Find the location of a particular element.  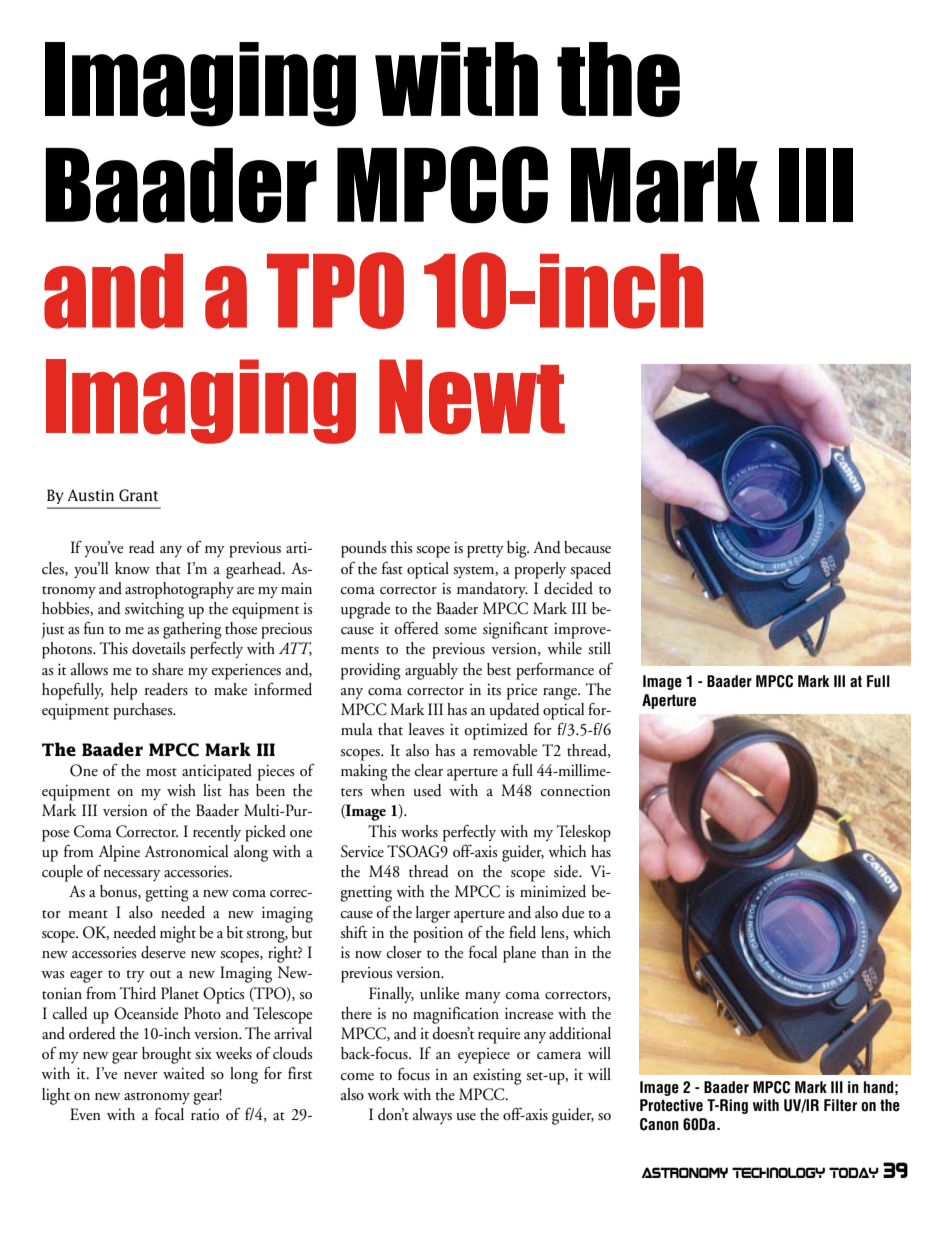

spaced is located at coordinates (590, 570).
